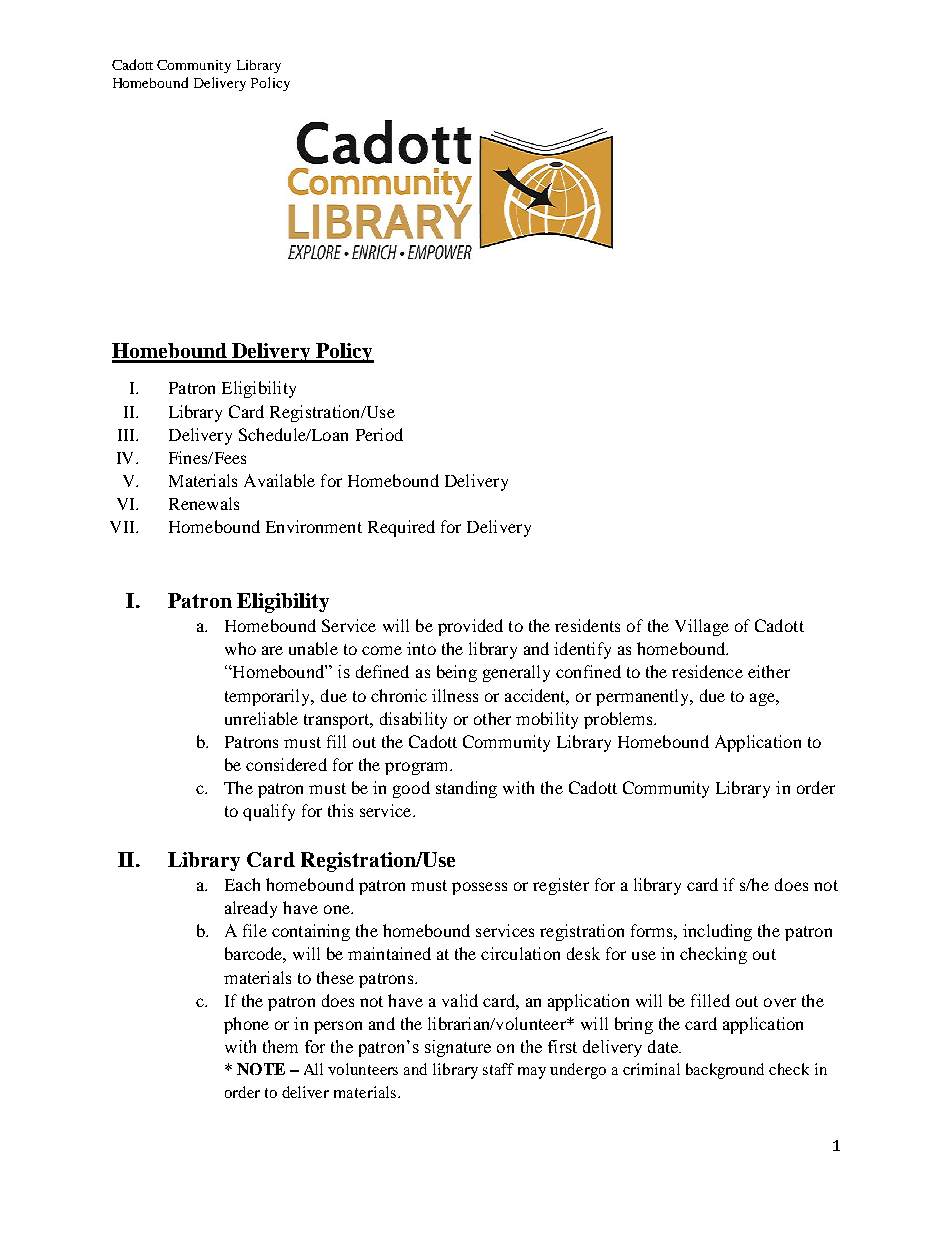  I want to click on Required, so click(401, 528).
